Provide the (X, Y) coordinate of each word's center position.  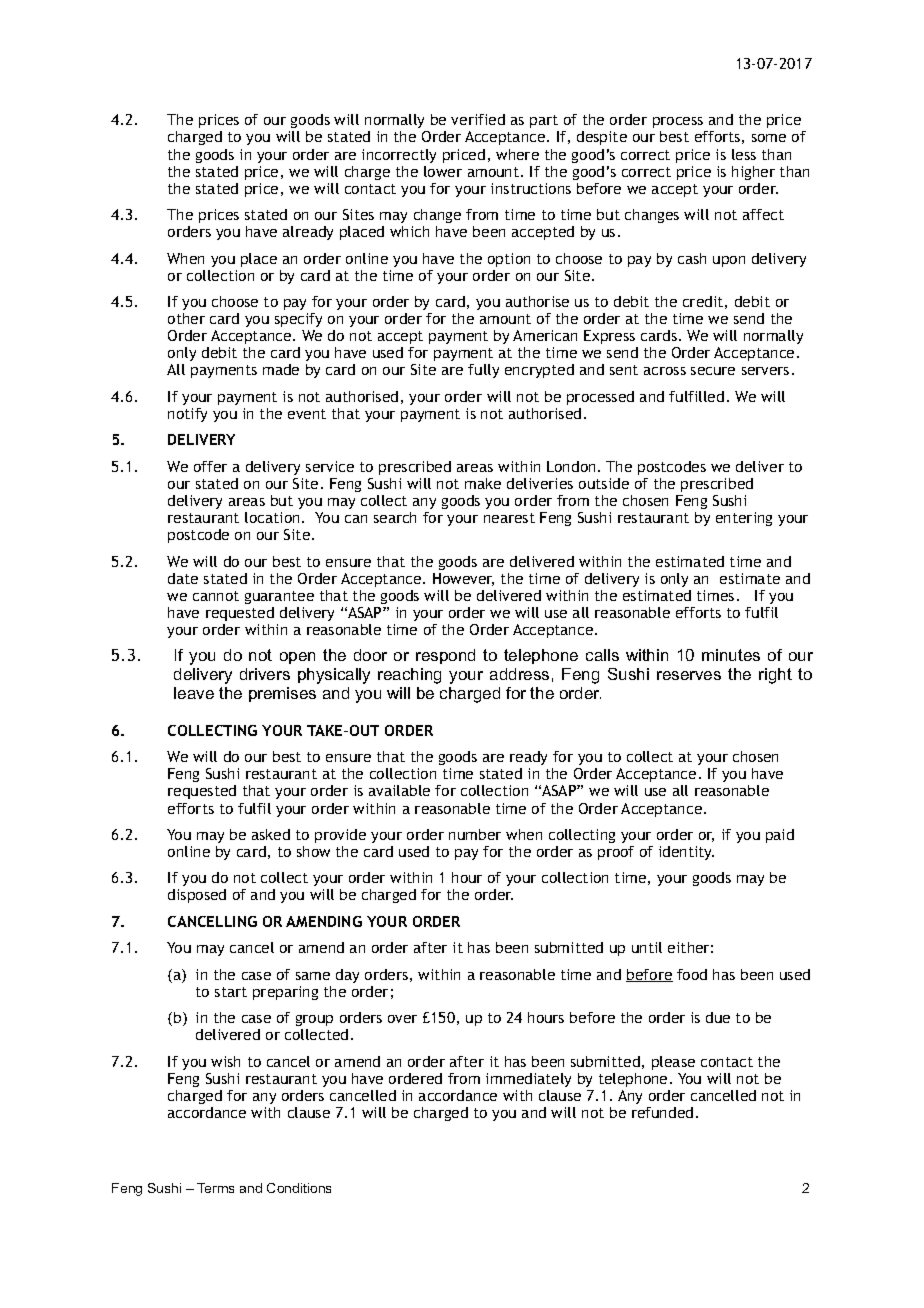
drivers (265, 674)
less (744, 154)
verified (478, 119)
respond (445, 656)
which (409, 231)
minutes (731, 655)
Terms (215, 1188)
